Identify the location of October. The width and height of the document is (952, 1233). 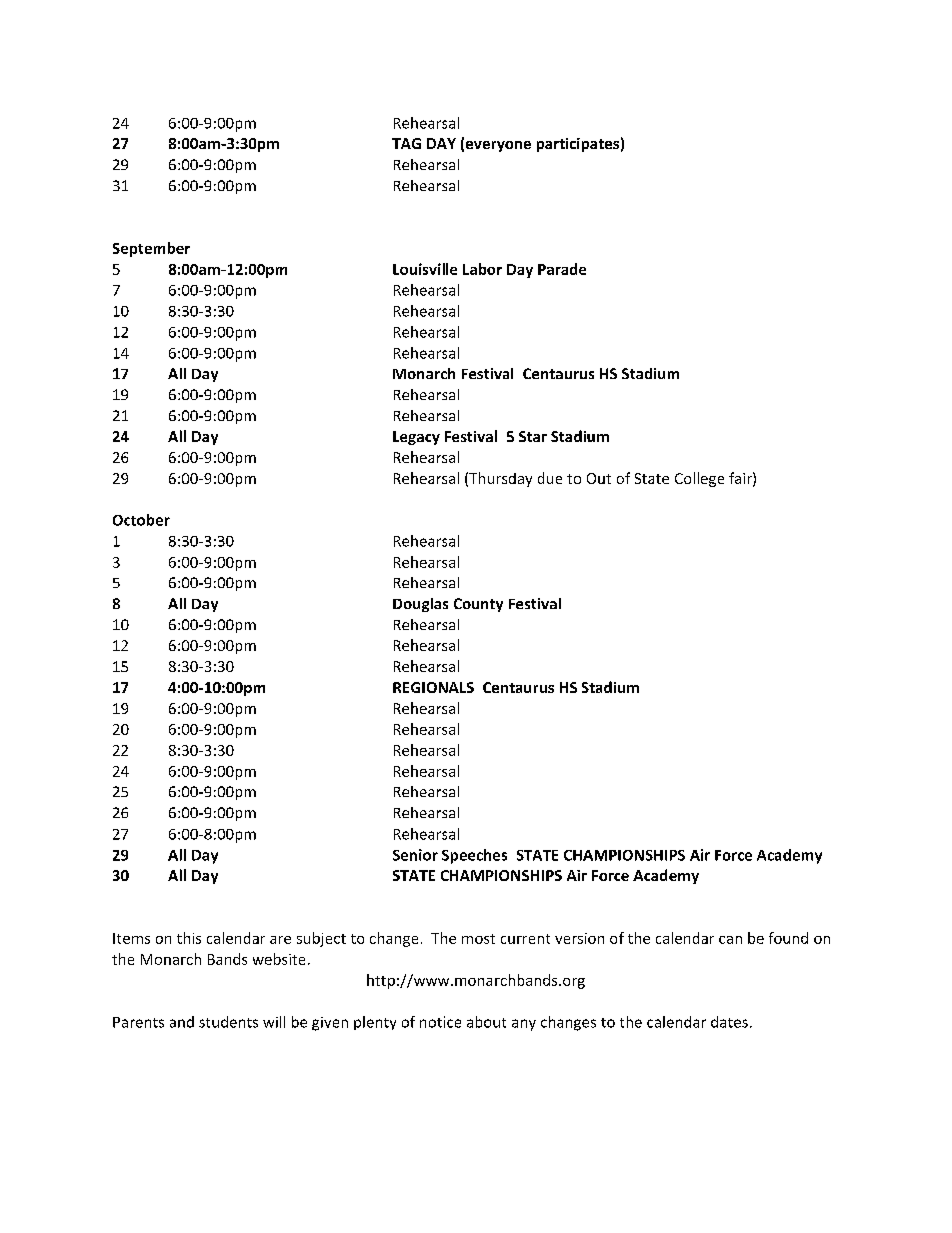
(141, 520).
